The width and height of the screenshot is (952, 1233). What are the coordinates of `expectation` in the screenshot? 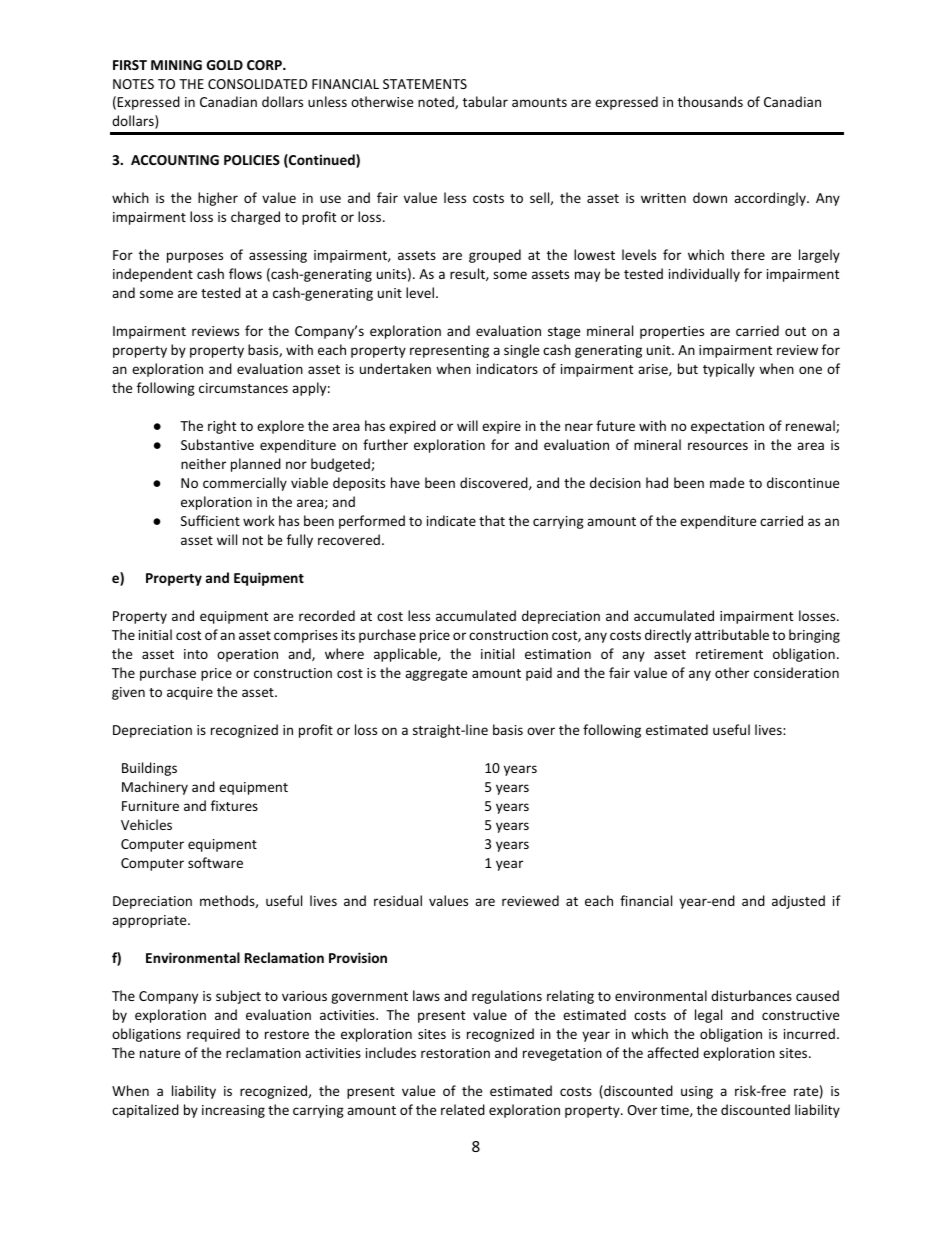 It's located at (727, 427).
